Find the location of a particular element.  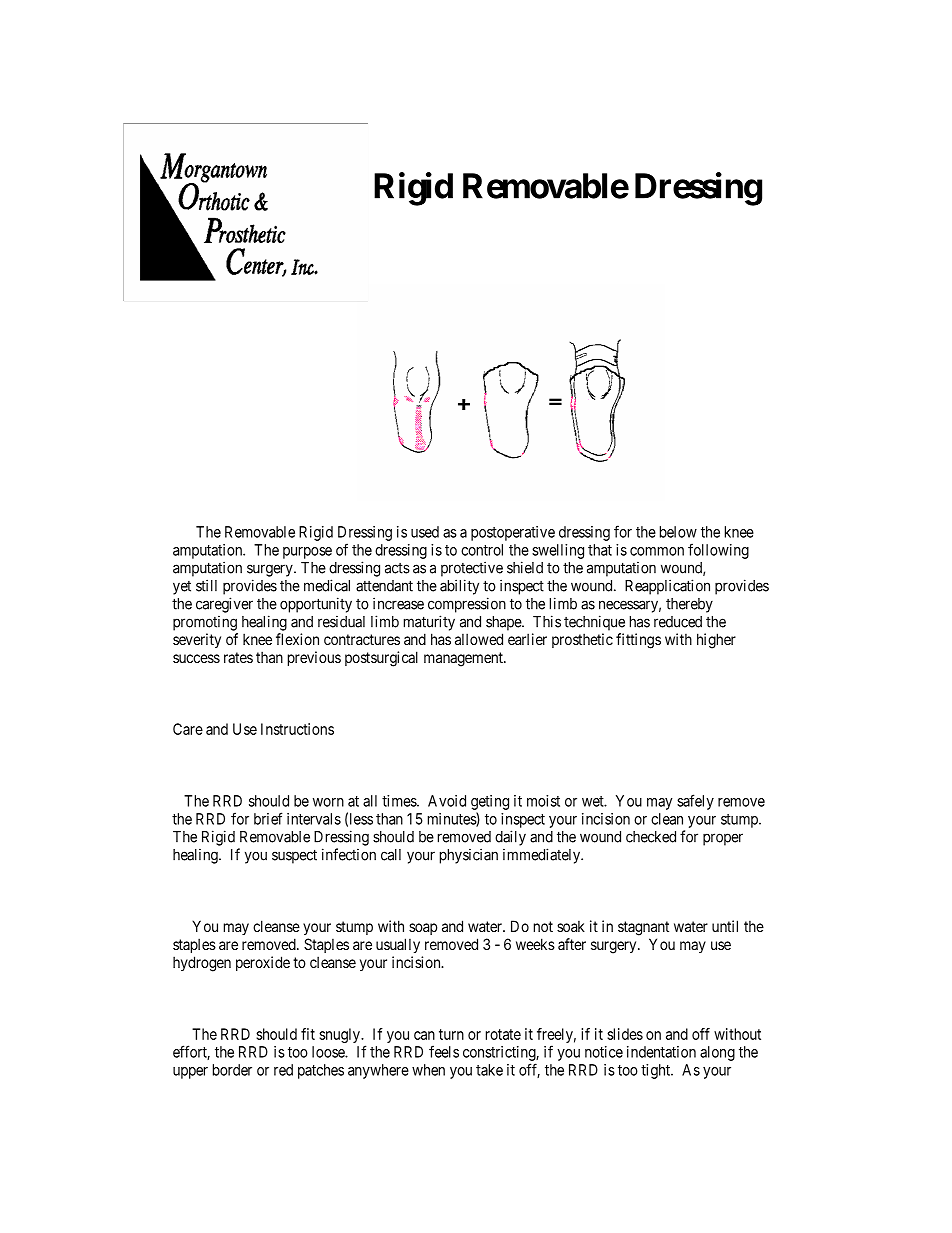

peroxide is located at coordinates (263, 963).
